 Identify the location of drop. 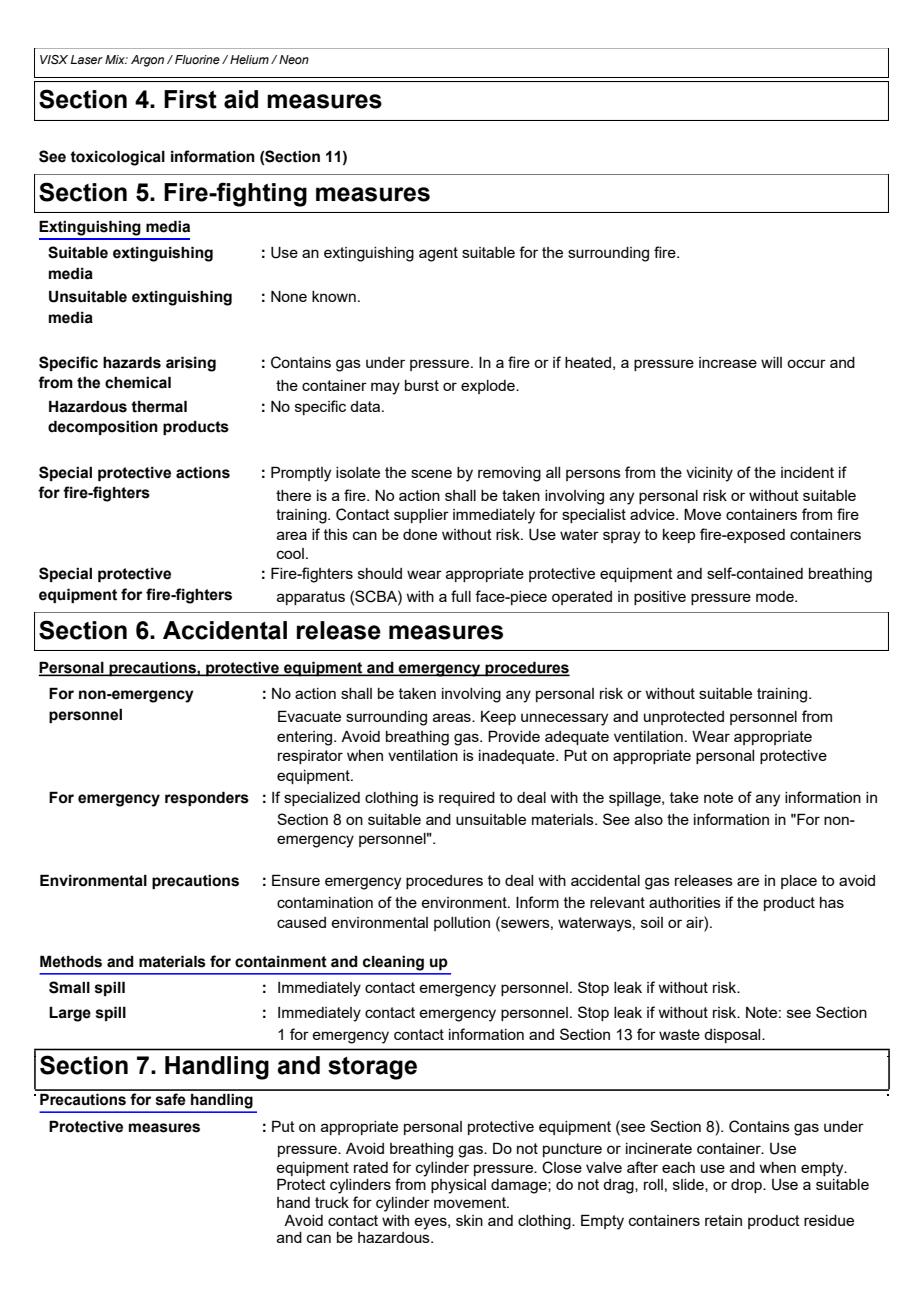
(747, 1186).
